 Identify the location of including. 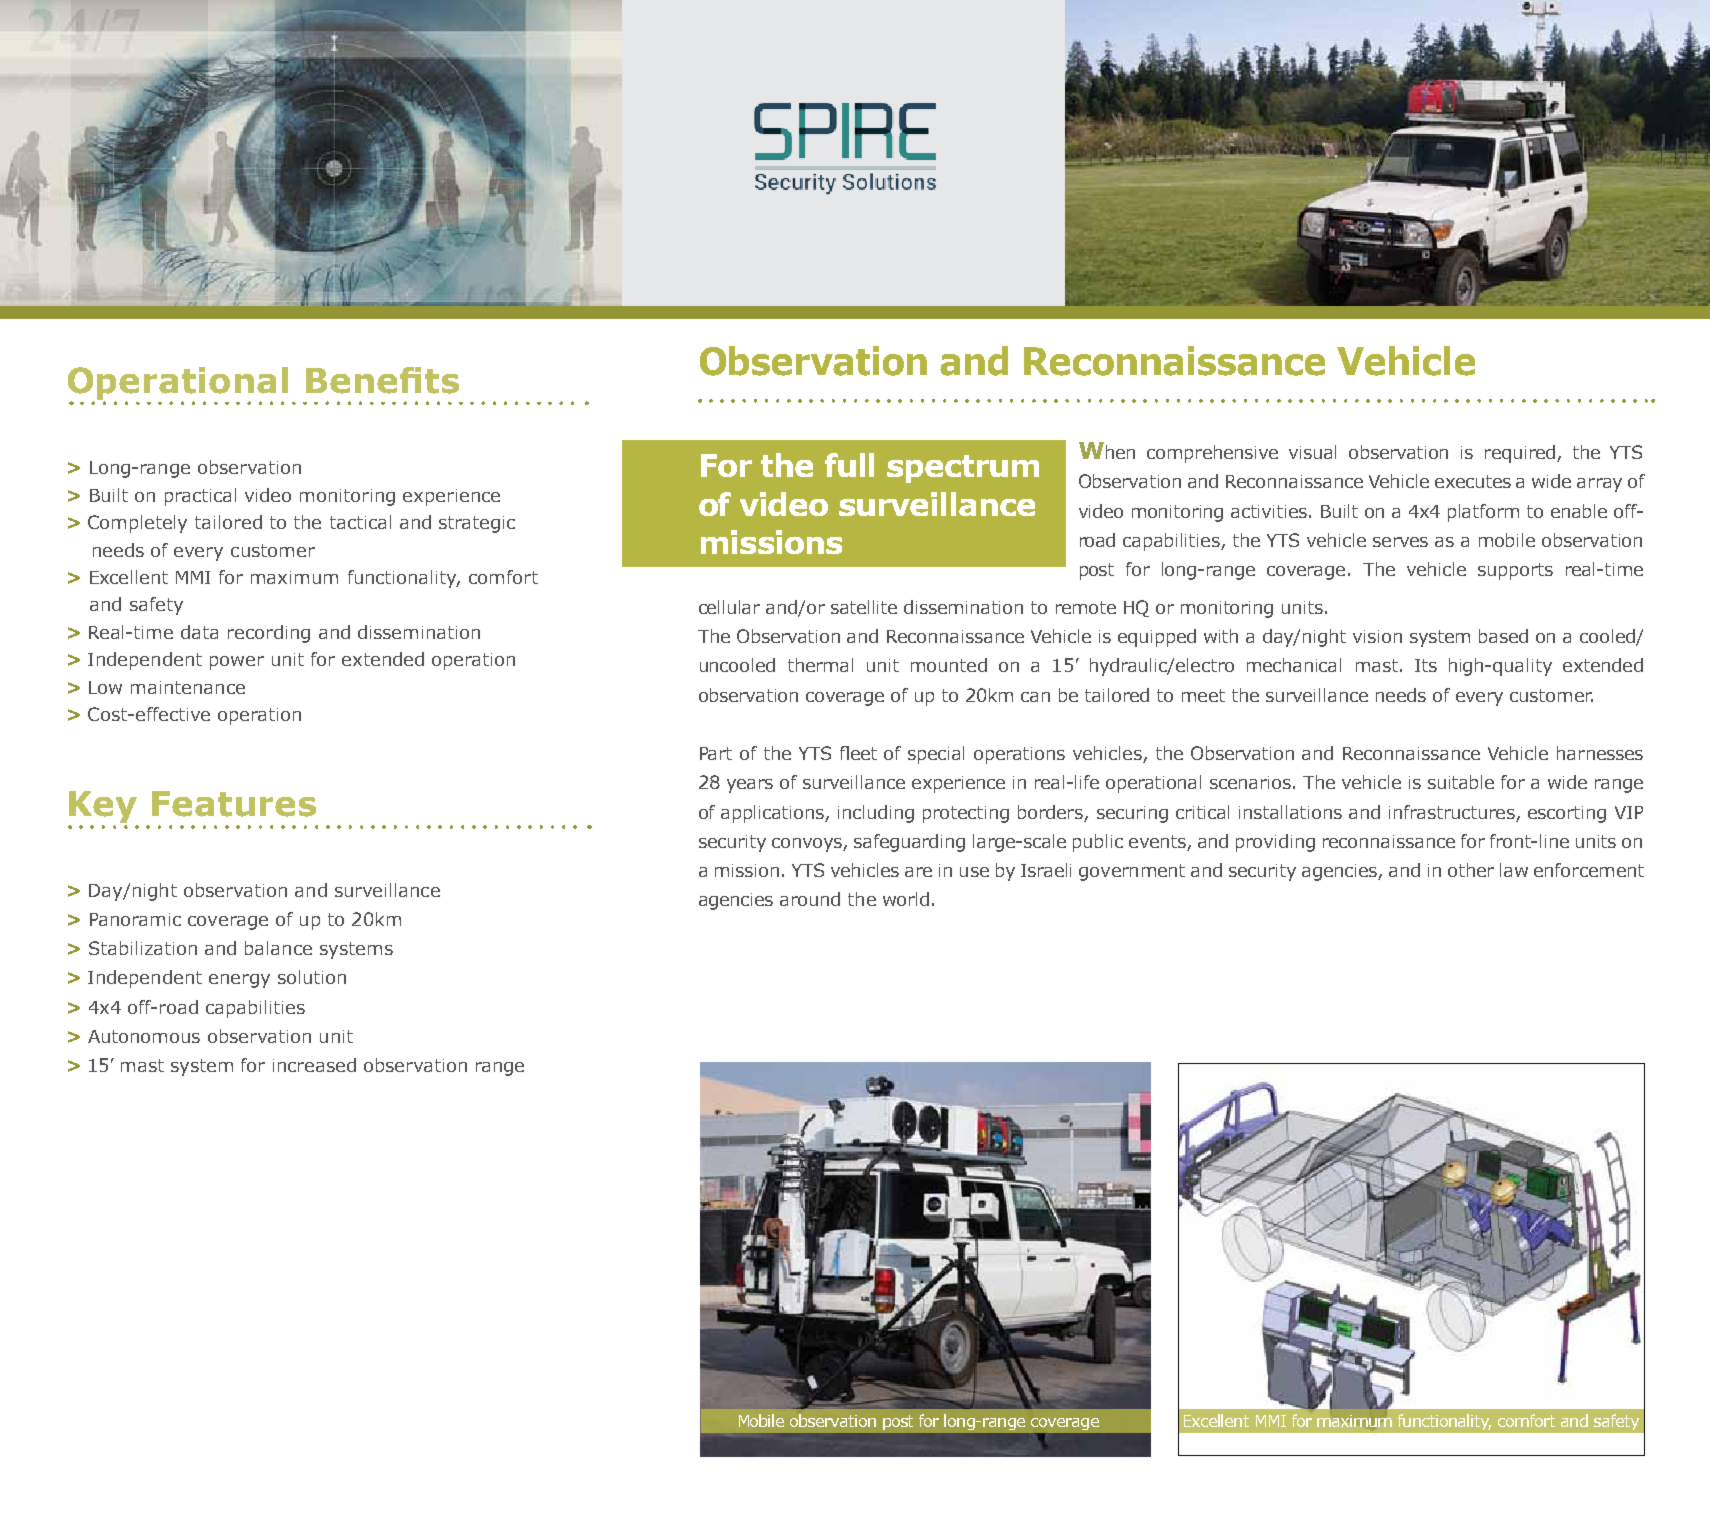
(876, 814).
